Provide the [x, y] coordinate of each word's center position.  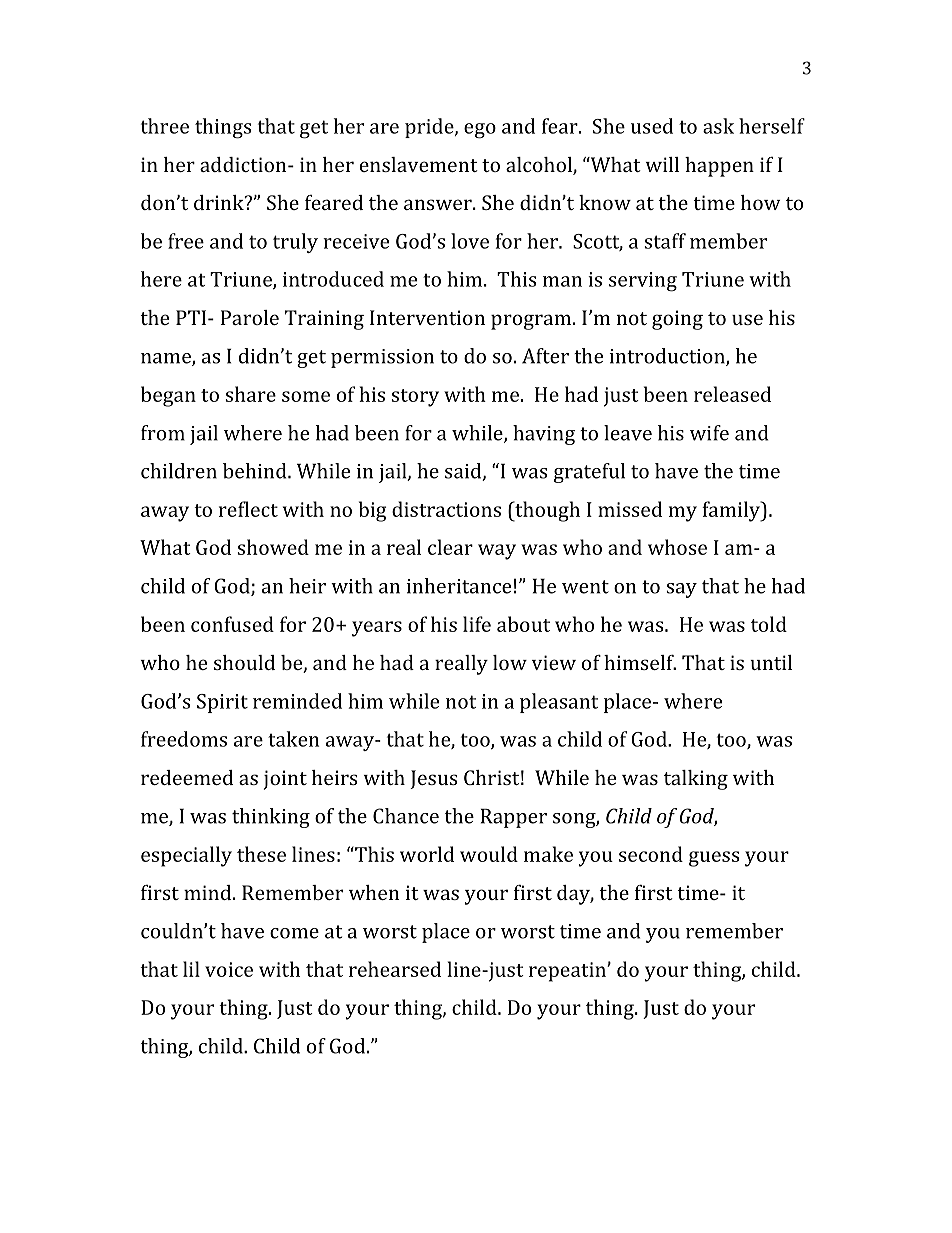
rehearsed [395, 969]
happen [719, 167]
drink [220, 202]
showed [273, 547]
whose [677, 547]
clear [450, 547]
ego [480, 131]
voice [229, 969]
